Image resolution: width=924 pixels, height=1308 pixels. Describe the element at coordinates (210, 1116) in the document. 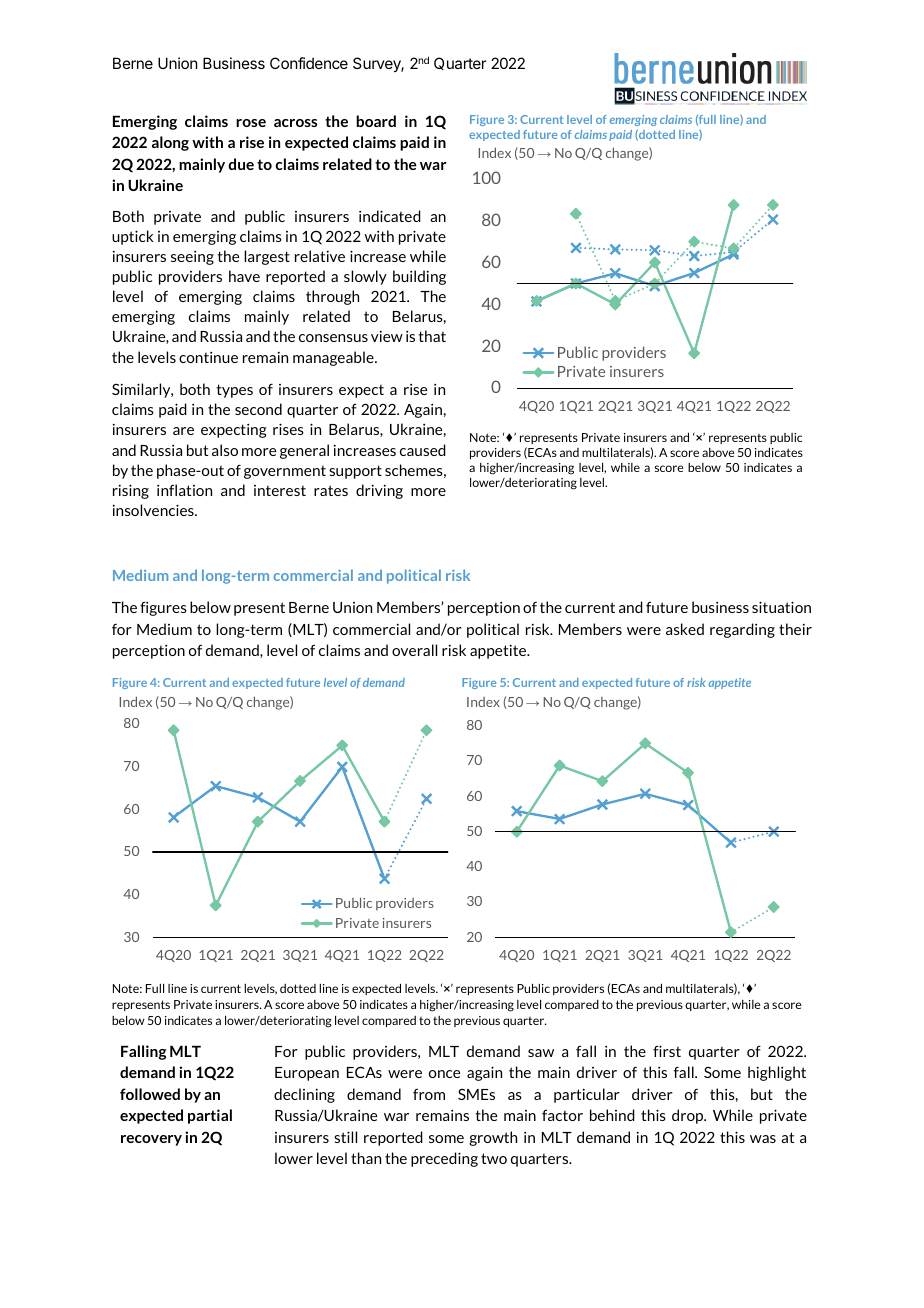

I see `partial` at that location.
